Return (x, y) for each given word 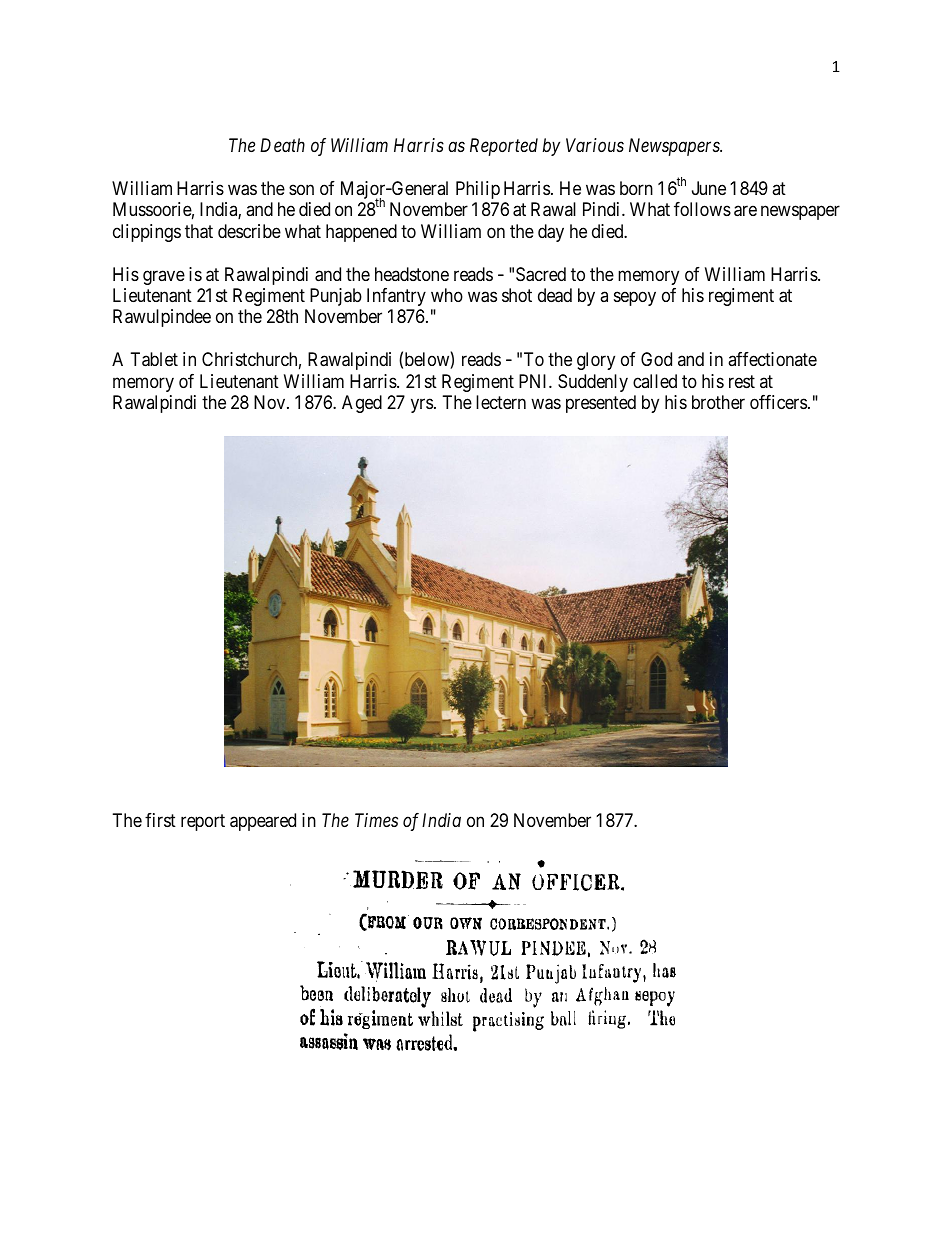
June (709, 188)
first (160, 820)
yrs (422, 406)
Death (282, 145)
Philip (478, 190)
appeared (263, 822)
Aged (362, 404)
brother (718, 402)
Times (376, 820)
